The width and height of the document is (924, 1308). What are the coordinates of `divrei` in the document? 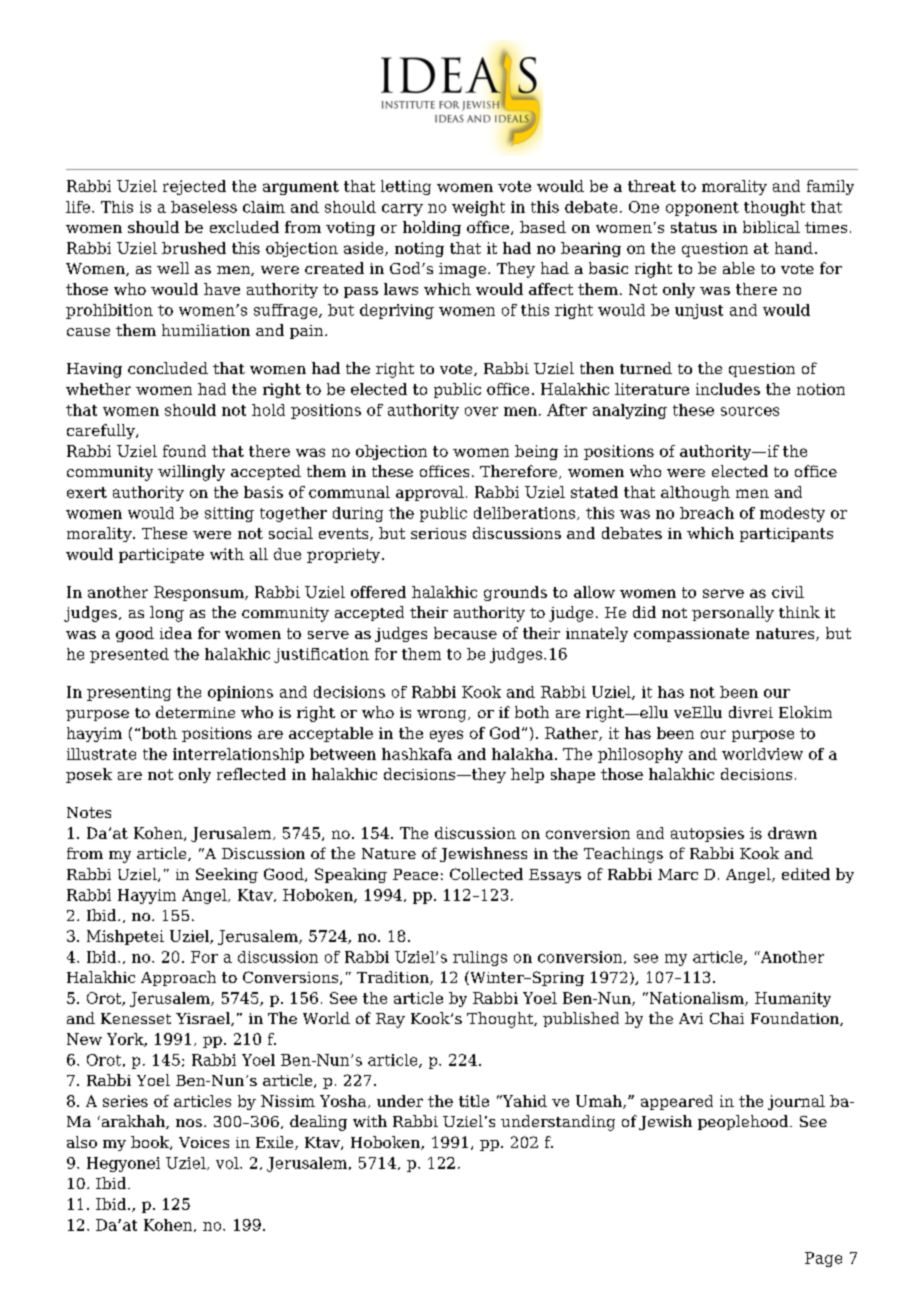 It's located at (751, 712).
